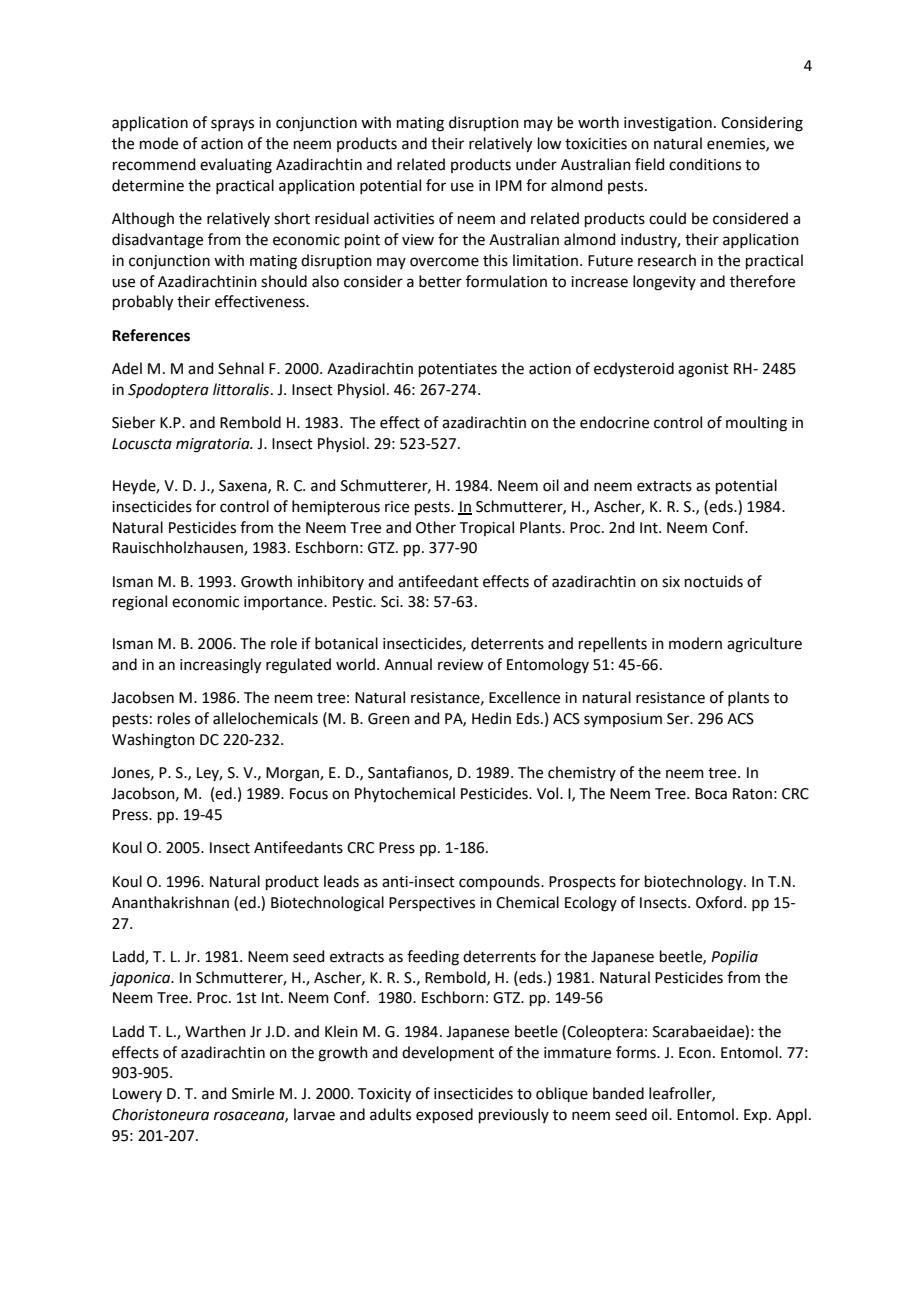 This image has height=1308, width=924. What do you see at coordinates (389, 719) in the image?
I see `Green` at bounding box center [389, 719].
